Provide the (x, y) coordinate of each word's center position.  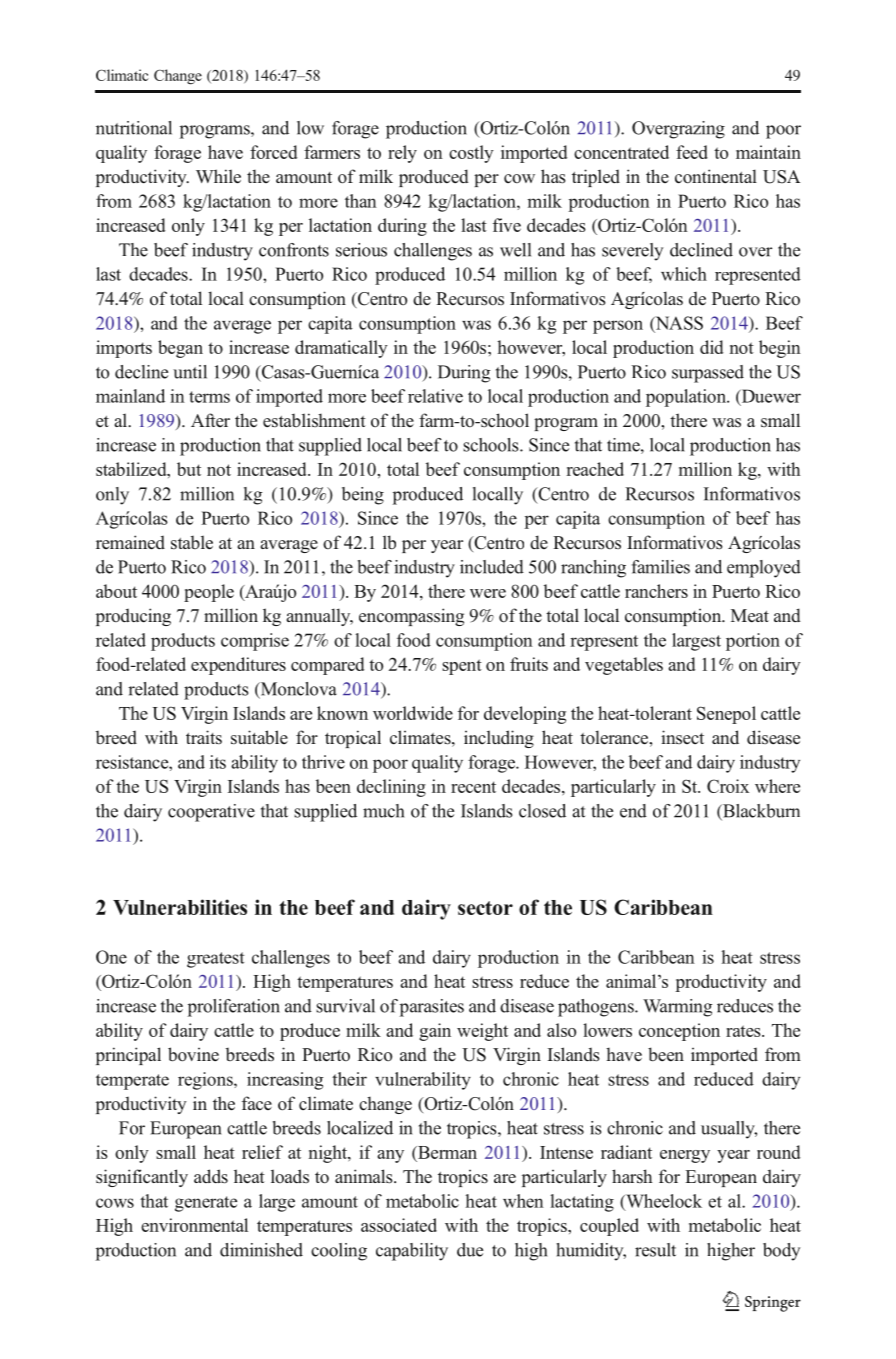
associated (399, 1225)
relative (435, 396)
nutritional (134, 128)
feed (692, 152)
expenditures (238, 666)
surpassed (708, 374)
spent (462, 667)
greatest (216, 960)
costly (471, 154)
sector (485, 908)
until (190, 372)
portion (753, 642)
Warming (677, 1008)
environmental (194, 1225)
